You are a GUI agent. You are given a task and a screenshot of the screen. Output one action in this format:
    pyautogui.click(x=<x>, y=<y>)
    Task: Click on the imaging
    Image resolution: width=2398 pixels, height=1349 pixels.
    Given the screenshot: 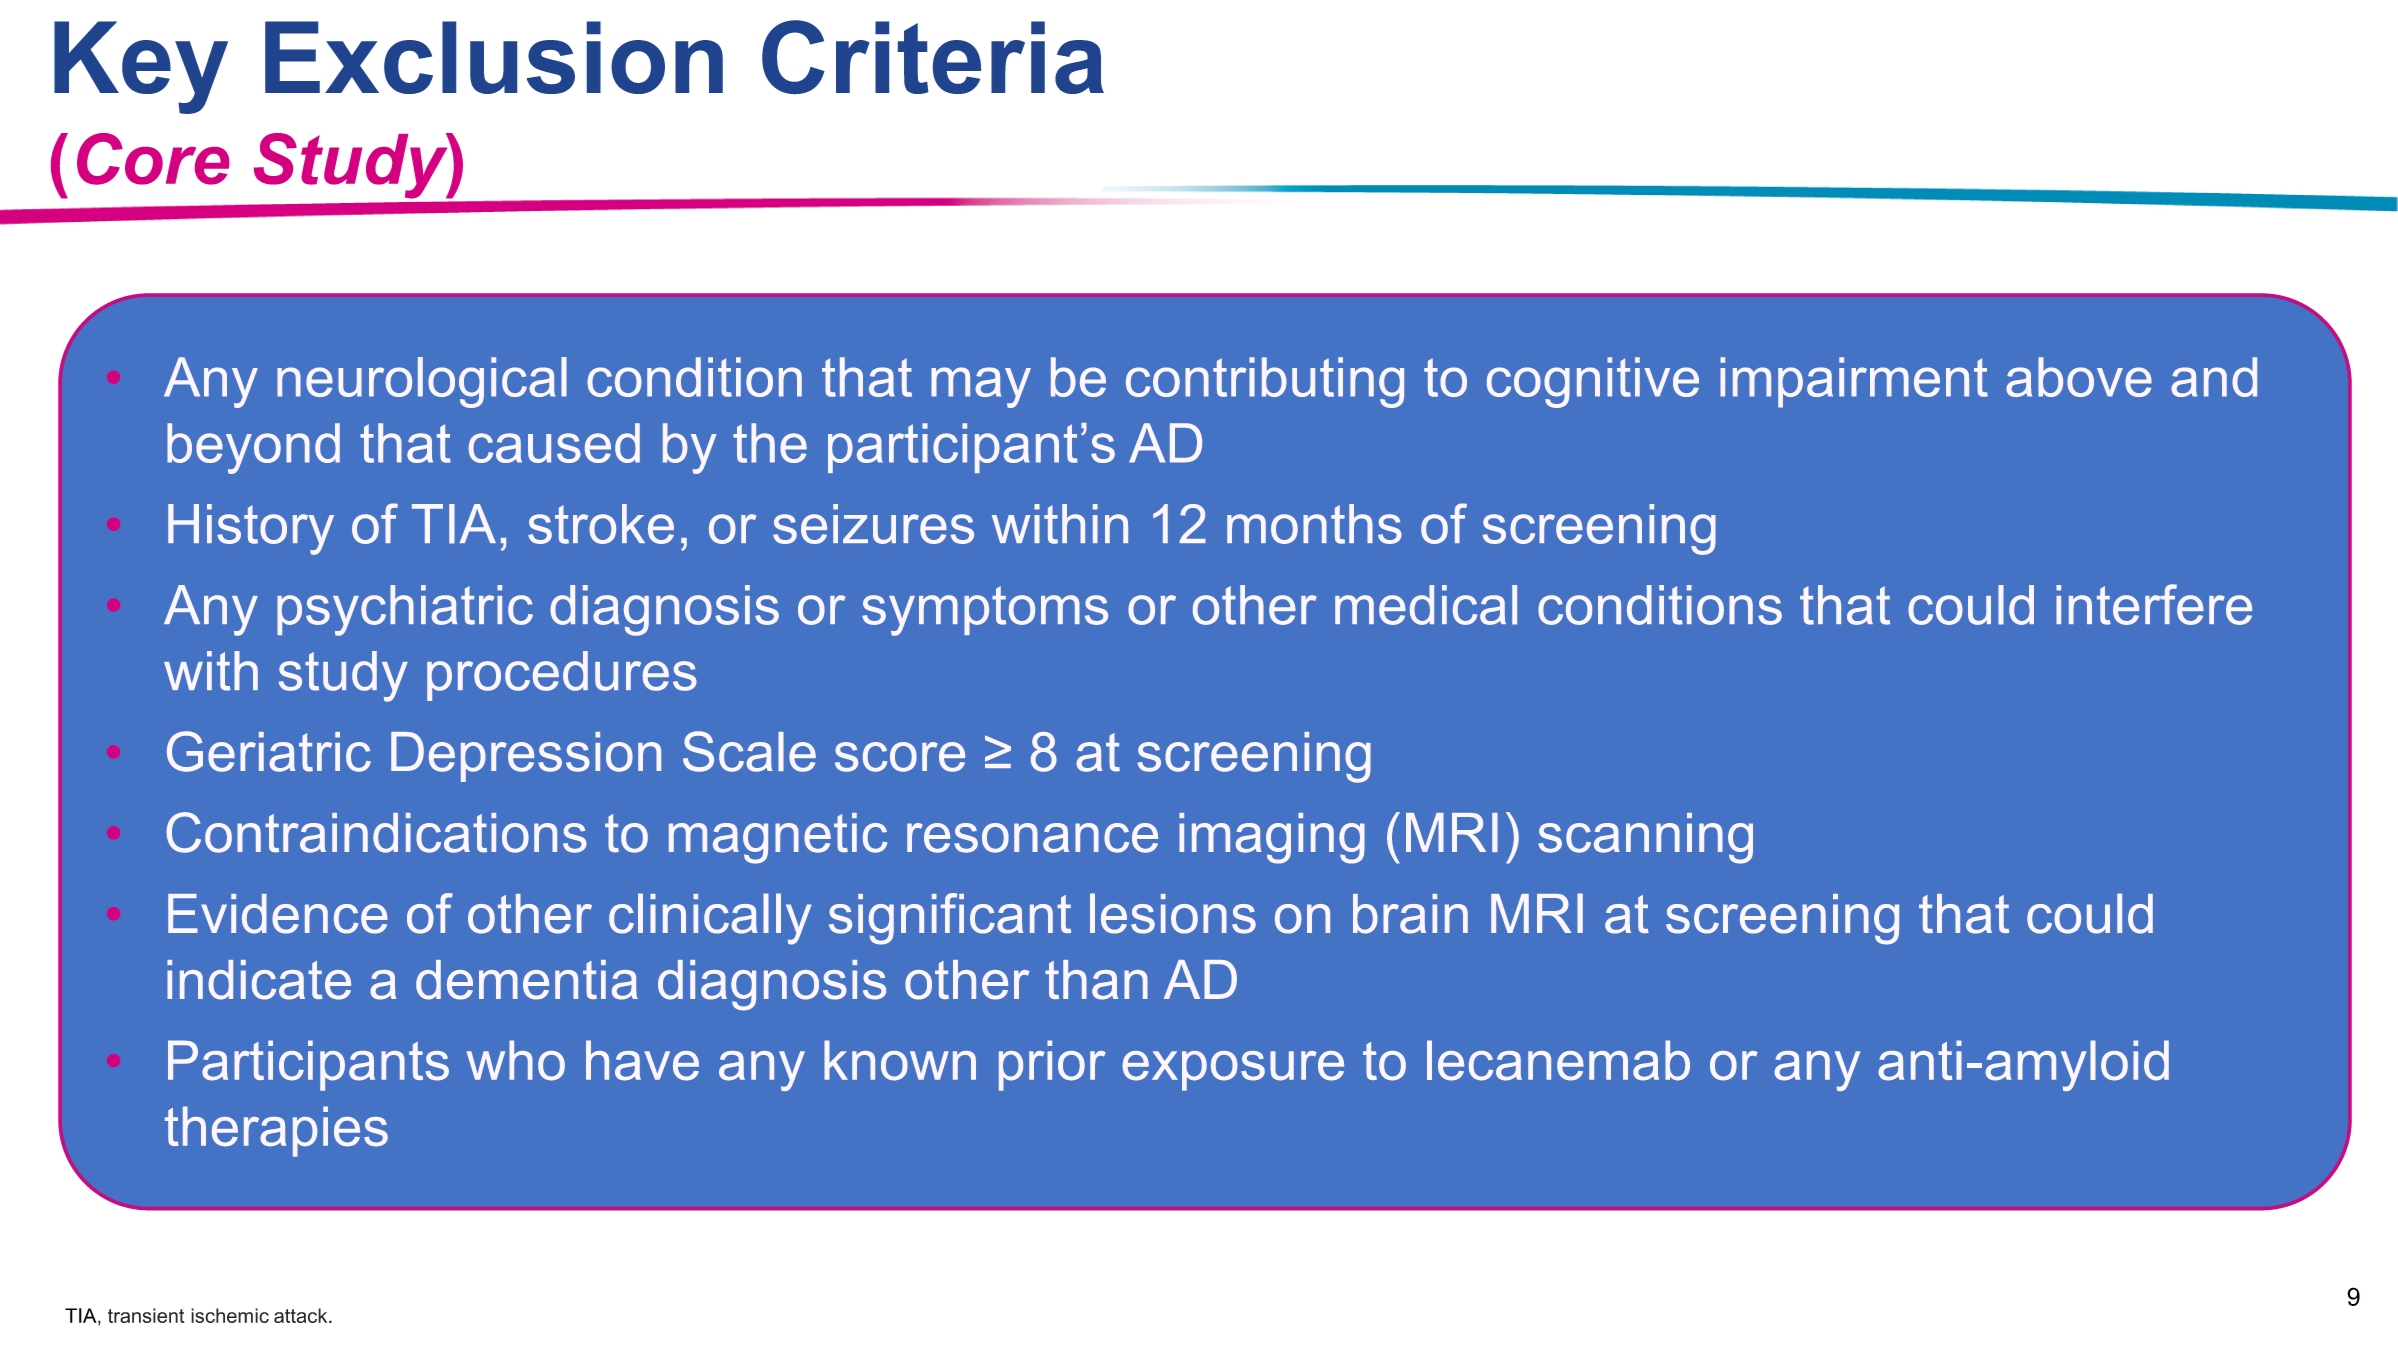 What is the action you would take?
    pyautogui.click(x=1272, y=838)
